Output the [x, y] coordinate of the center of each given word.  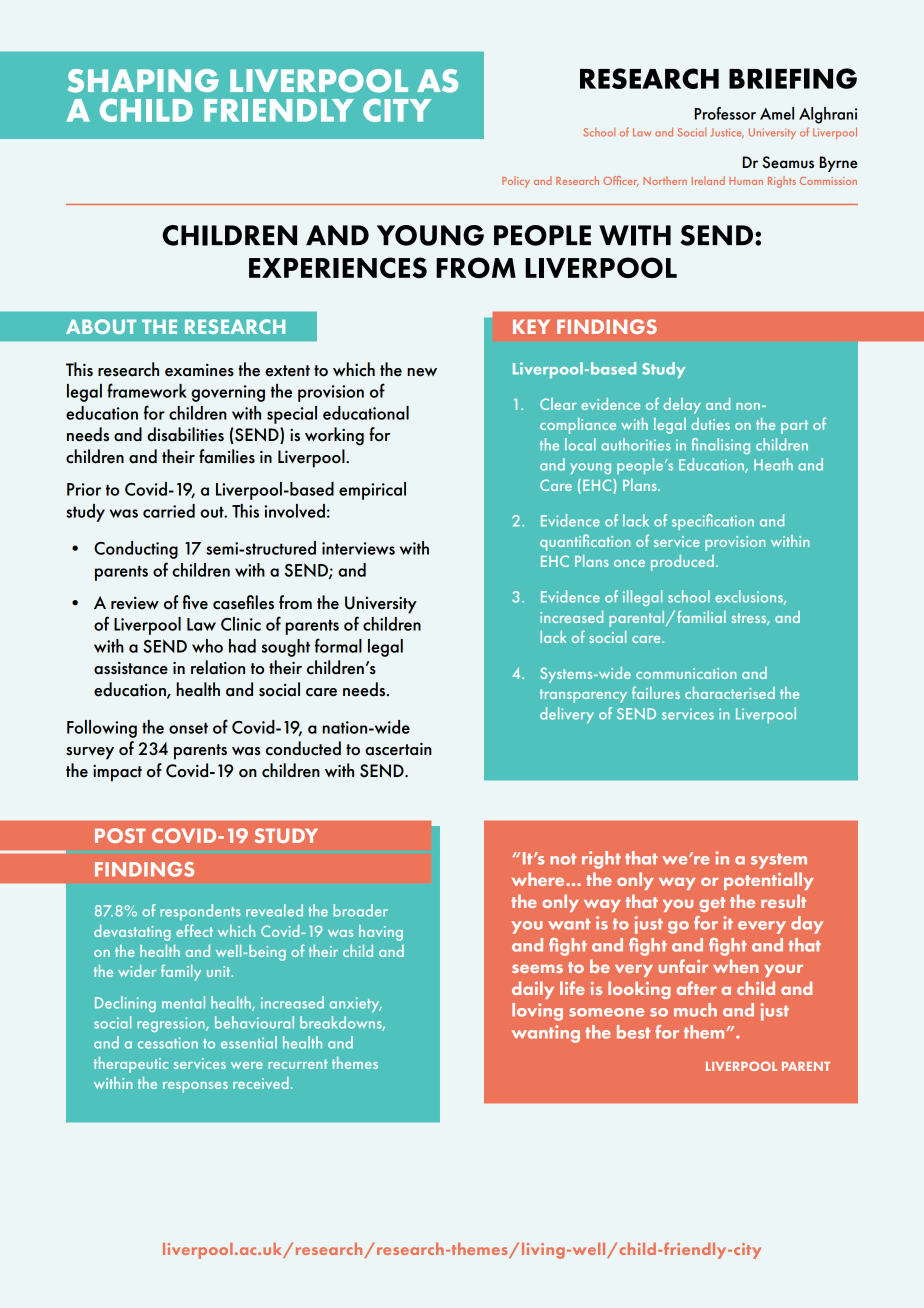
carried [169, 511]
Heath [773, 464]
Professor [725, 113]
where [539, 879]
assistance [131, 668]
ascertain [398, 749]
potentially [769, 881]
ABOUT [101, 326]
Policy [516, 182]
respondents [200, 912]
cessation [168, 1043]
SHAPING [143, 81]
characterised [730, 693]
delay [682, 406]
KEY [531, 326]
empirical [372, 491]
